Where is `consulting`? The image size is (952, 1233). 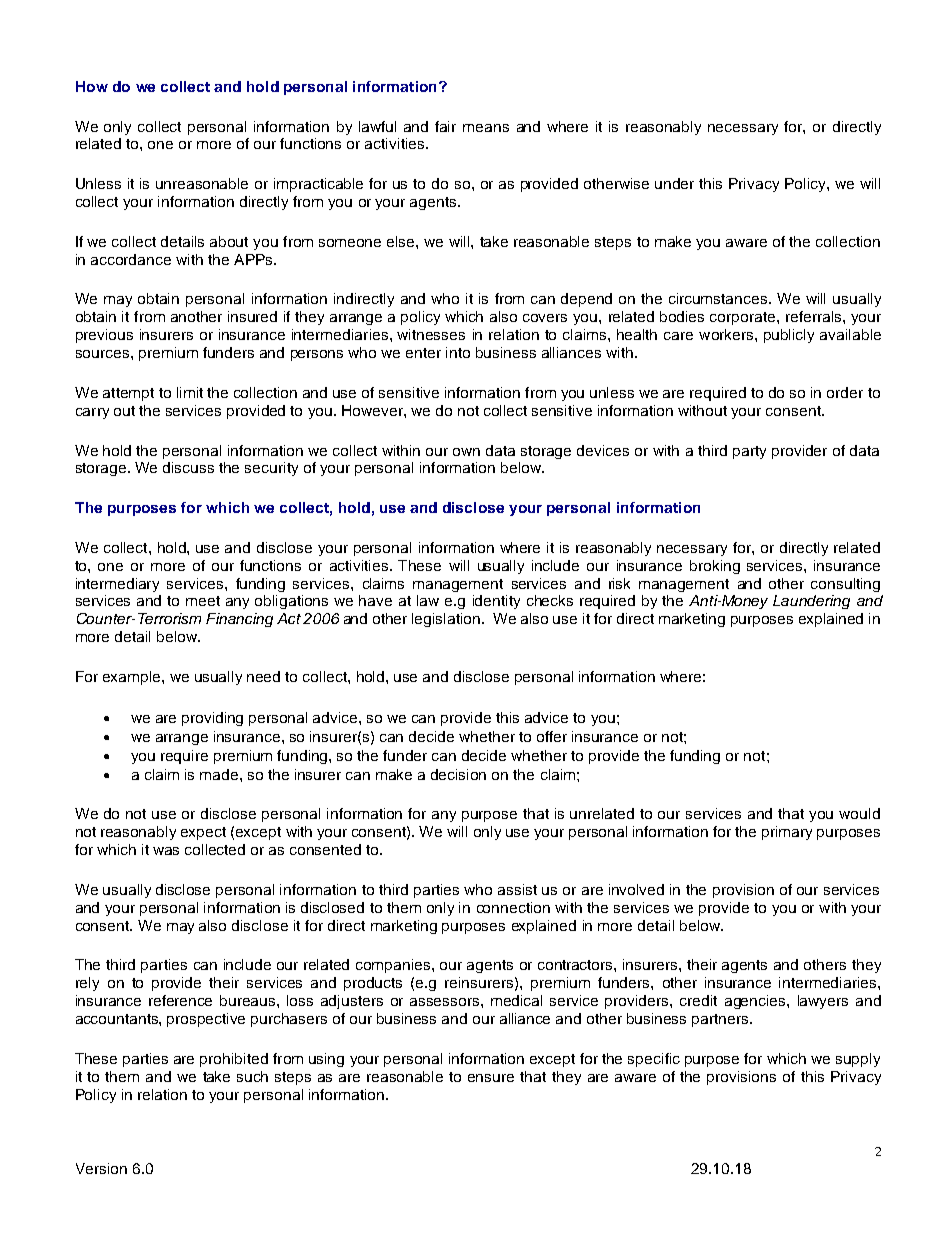
consulting is located at coordinates (845, 585).
